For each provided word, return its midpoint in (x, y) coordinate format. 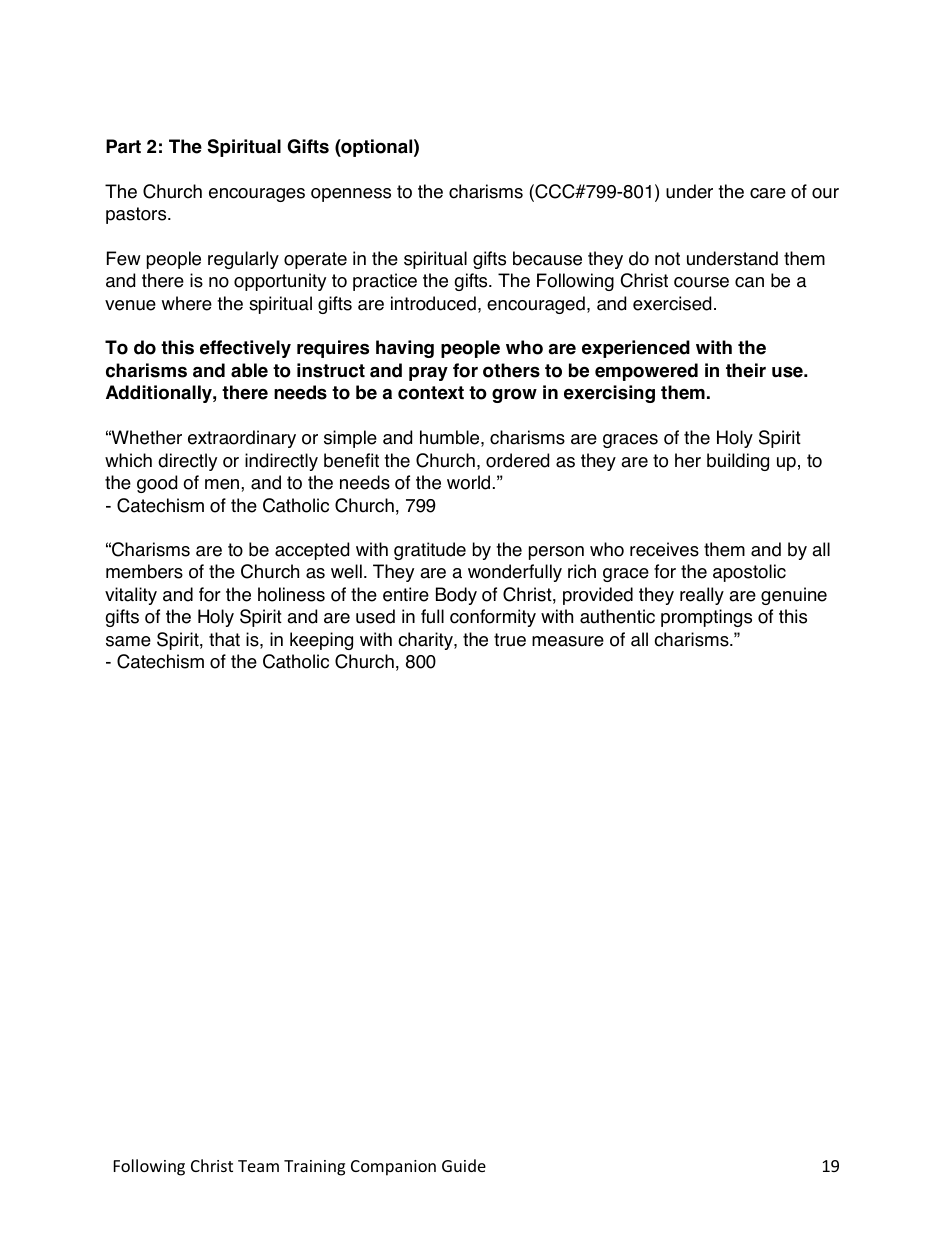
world (468, 482)
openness (351, 195)
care (768, 193)
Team (258, 1166)
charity (426, 641)
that (224, 639)
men (223, 484)
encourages (257, 195)
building (738, 462)
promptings (706, 618)
